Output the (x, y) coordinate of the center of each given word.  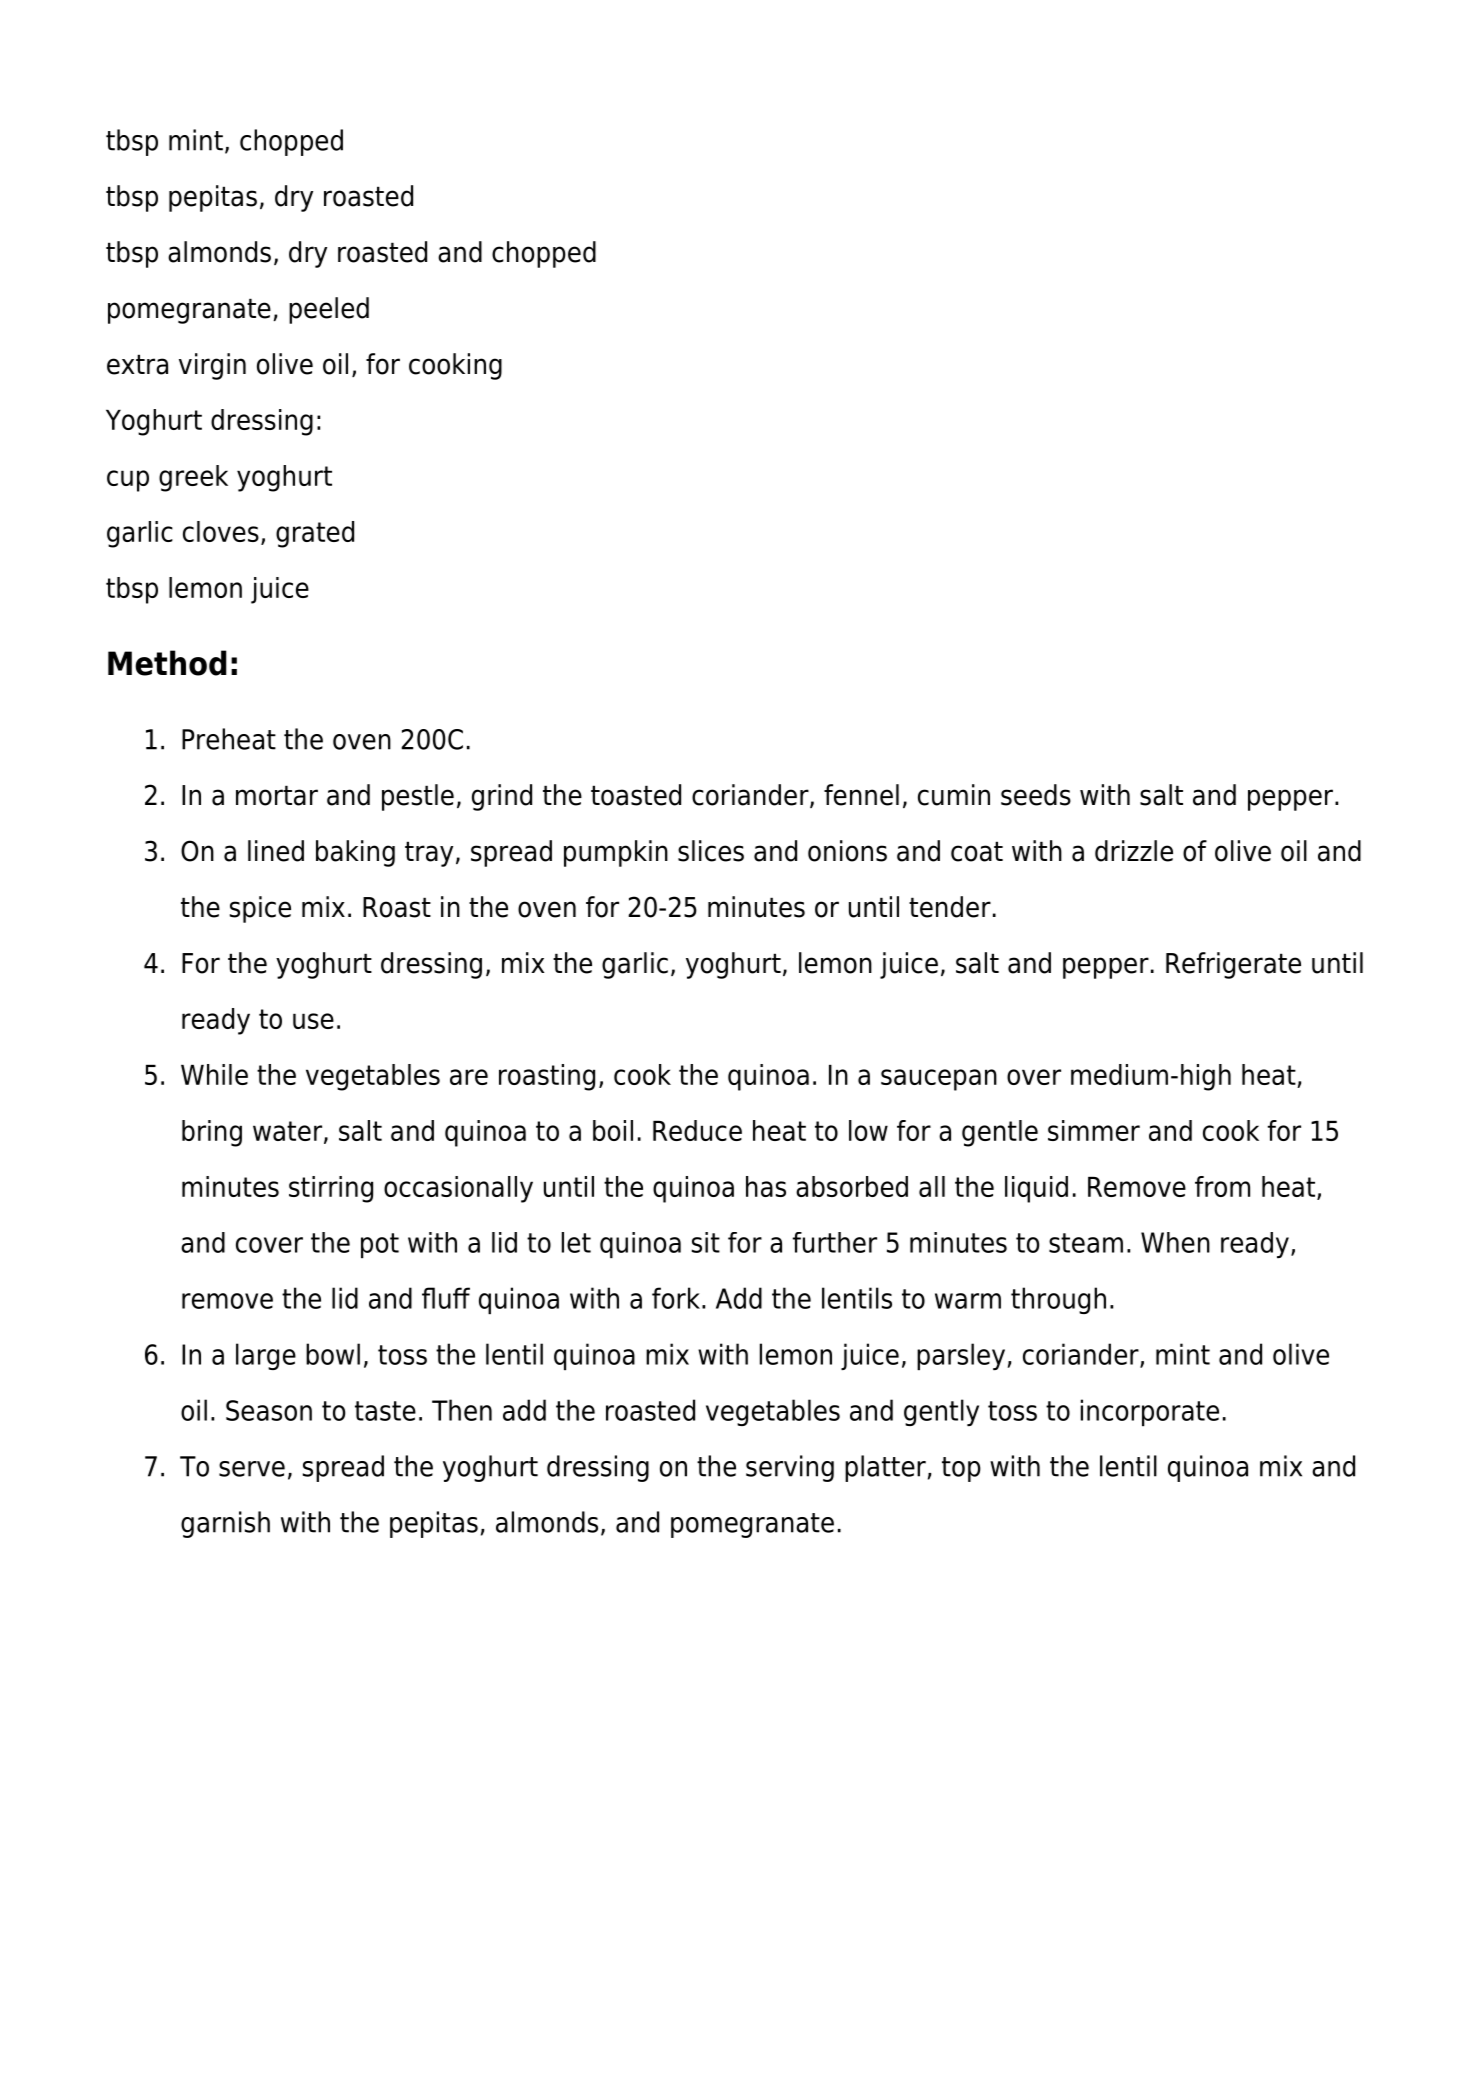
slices (711, 851)
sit (706, 1242)
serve (252, 1469)
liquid (1036, 1189)
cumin (954, 795)
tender (950, 907)
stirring (331, 1189)
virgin (212, 366)
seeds (1036, 795)
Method (167, 663)
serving (790, 1468)
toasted (636, 795)
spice (260, 909)
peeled (329, 310)
